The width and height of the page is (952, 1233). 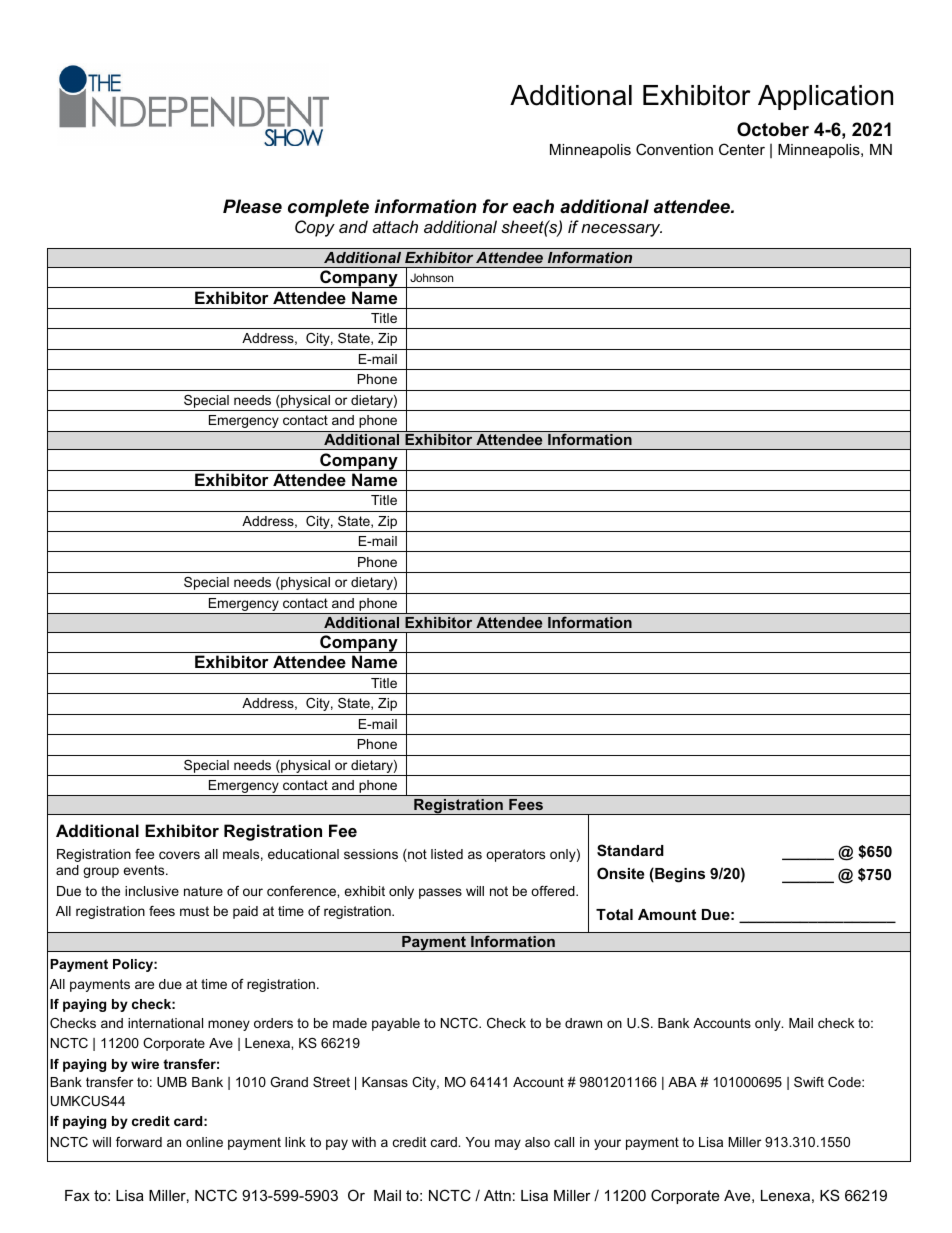 What do you see at coordinates (533, 206) in the page?
I see `each` at bounding box center [533, 206].
